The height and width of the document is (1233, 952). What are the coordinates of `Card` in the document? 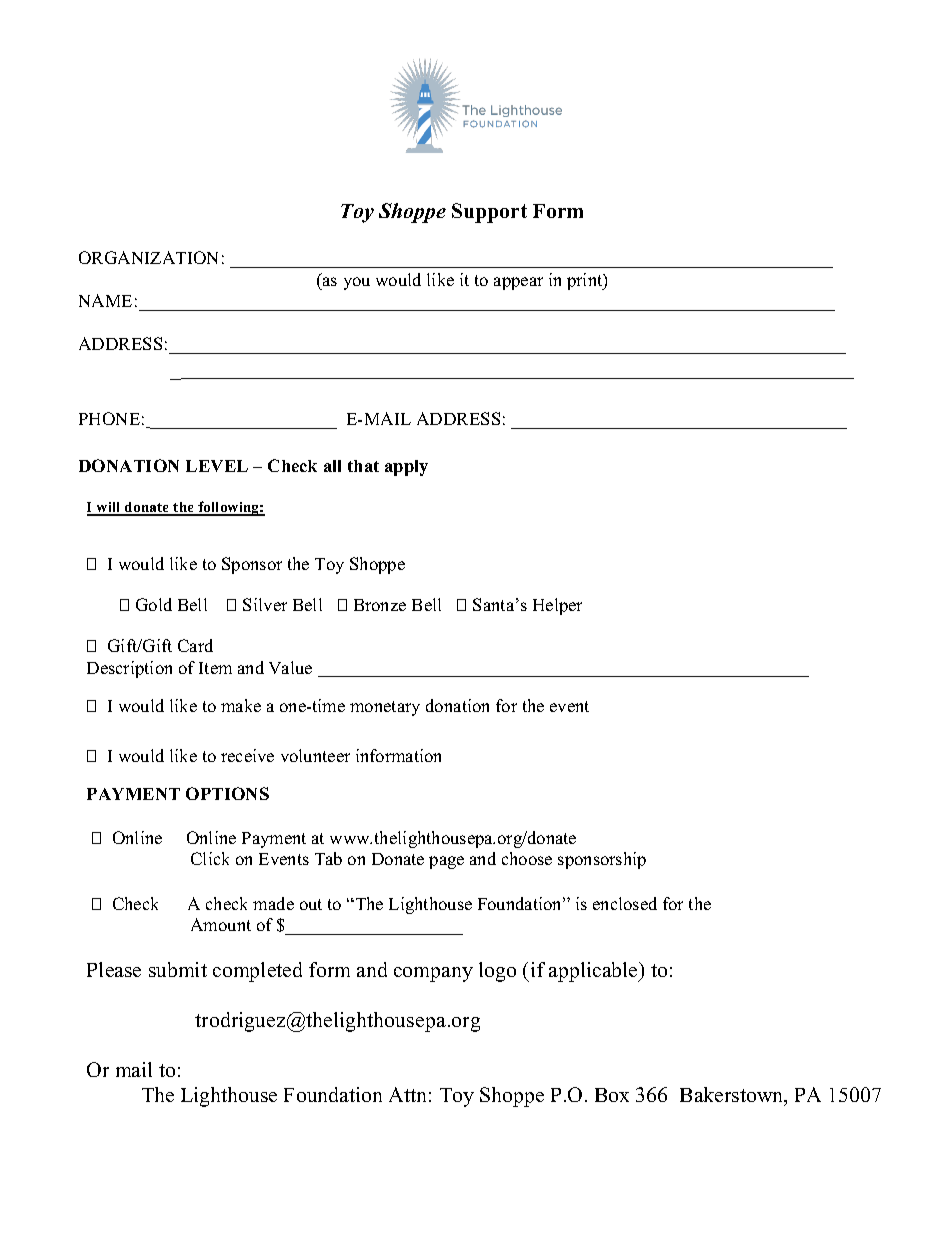 It's located at (195, 645).
